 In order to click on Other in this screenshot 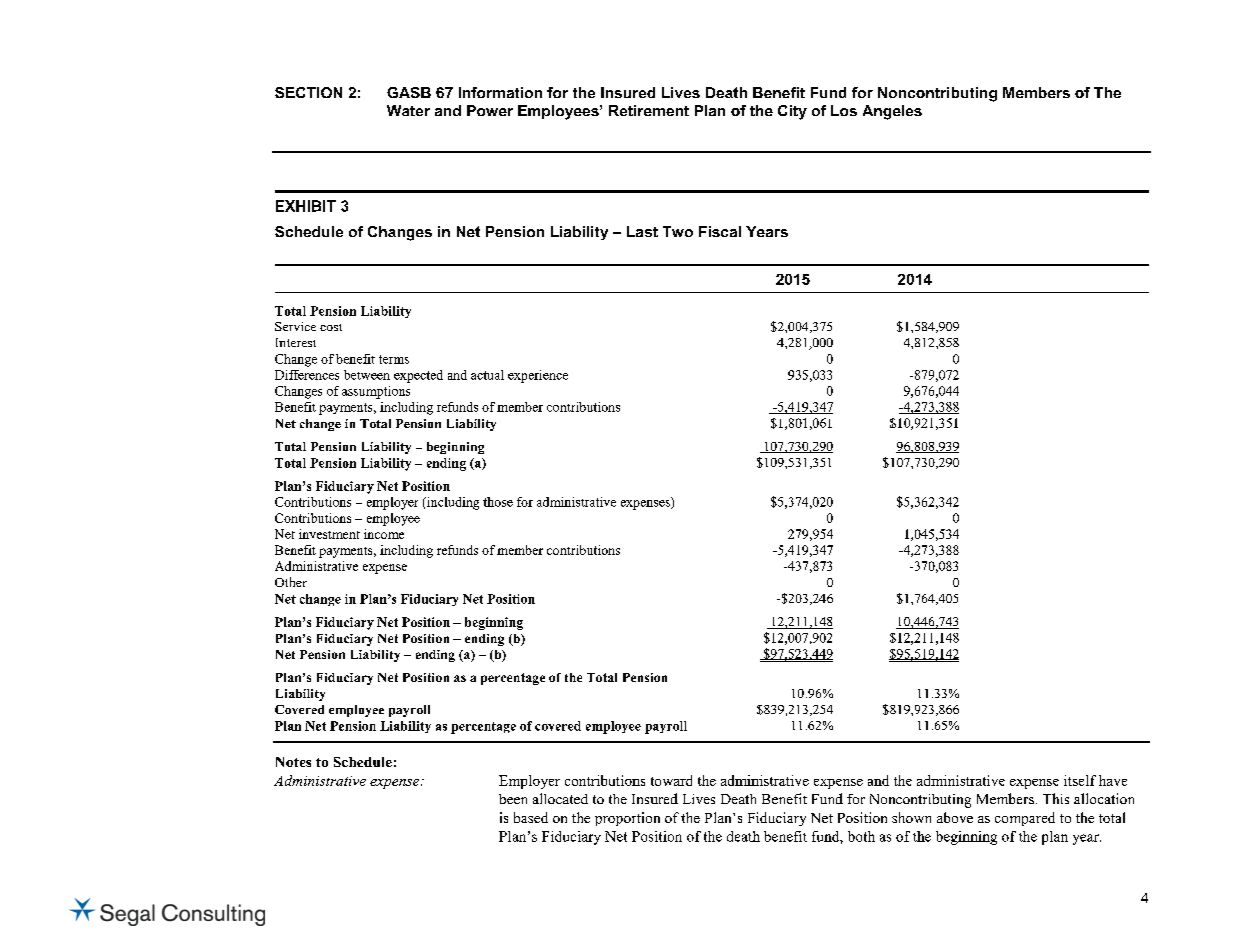, I will do `click(291, 582)`.
